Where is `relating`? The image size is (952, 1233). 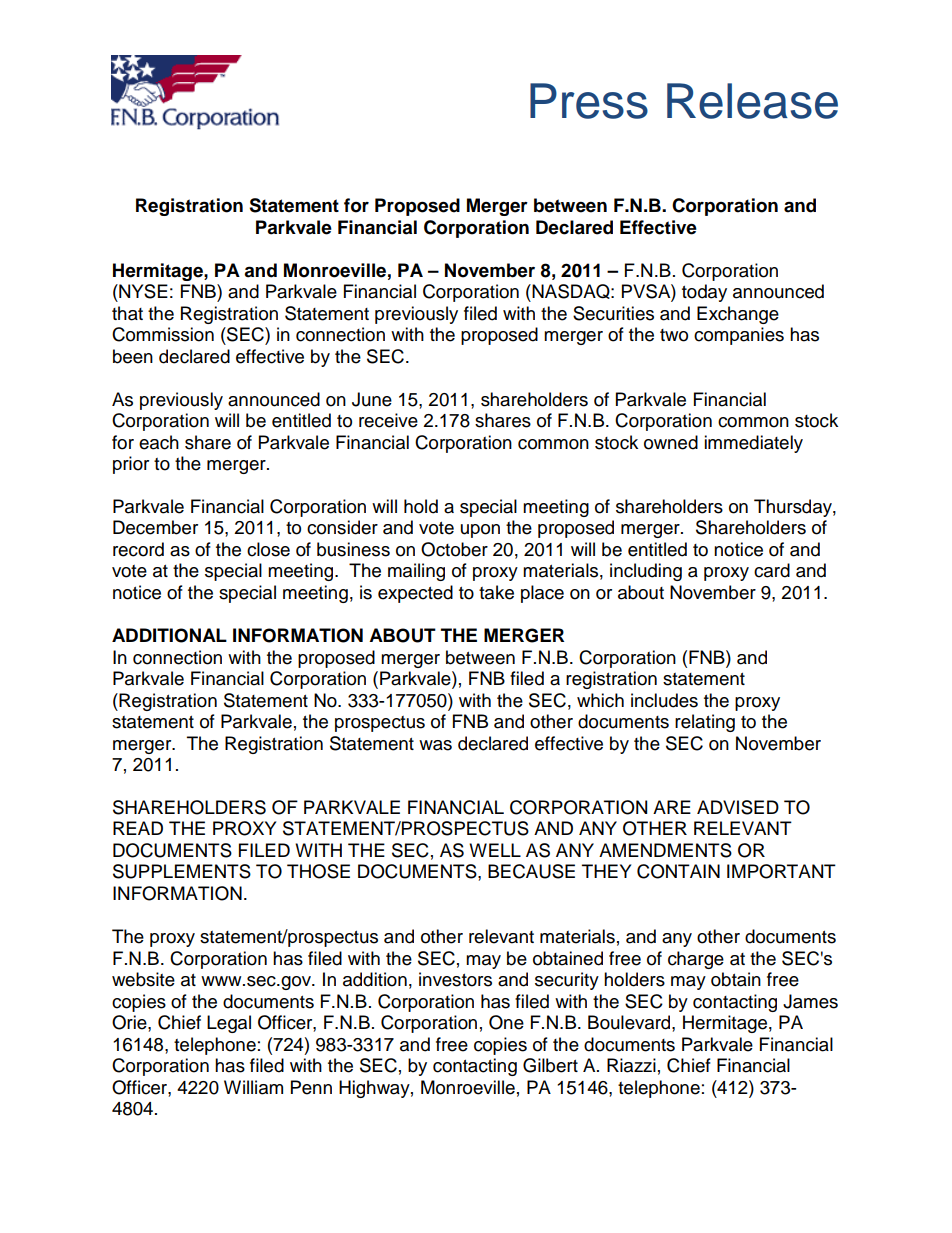
relating is located at coordinates (705, 723).
